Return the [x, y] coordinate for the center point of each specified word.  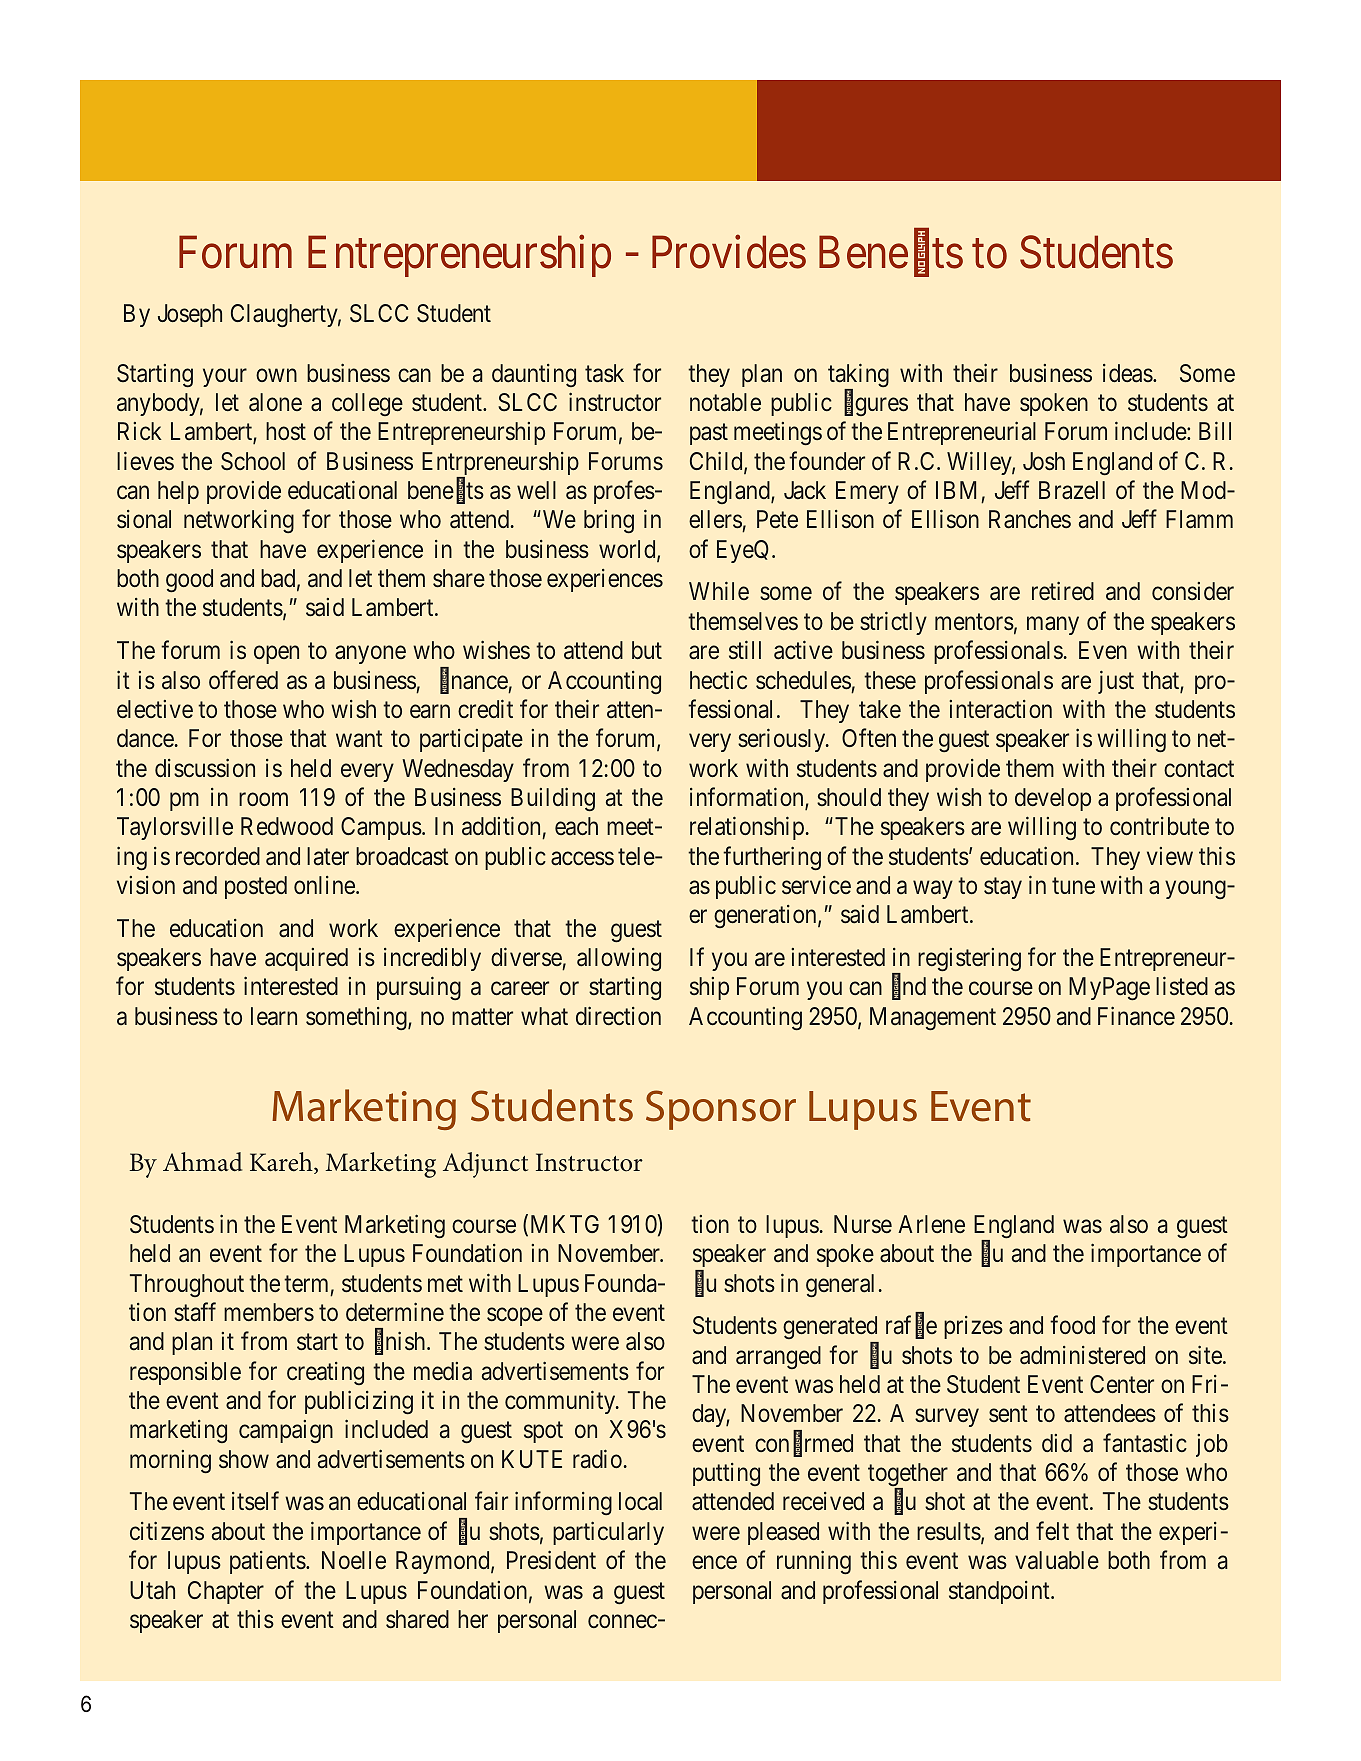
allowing [619, 959]
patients [268, 1562]
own [276, 375]
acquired [306, 959]
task [604, 373]
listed [1182, 986]
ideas [1128, 373]
